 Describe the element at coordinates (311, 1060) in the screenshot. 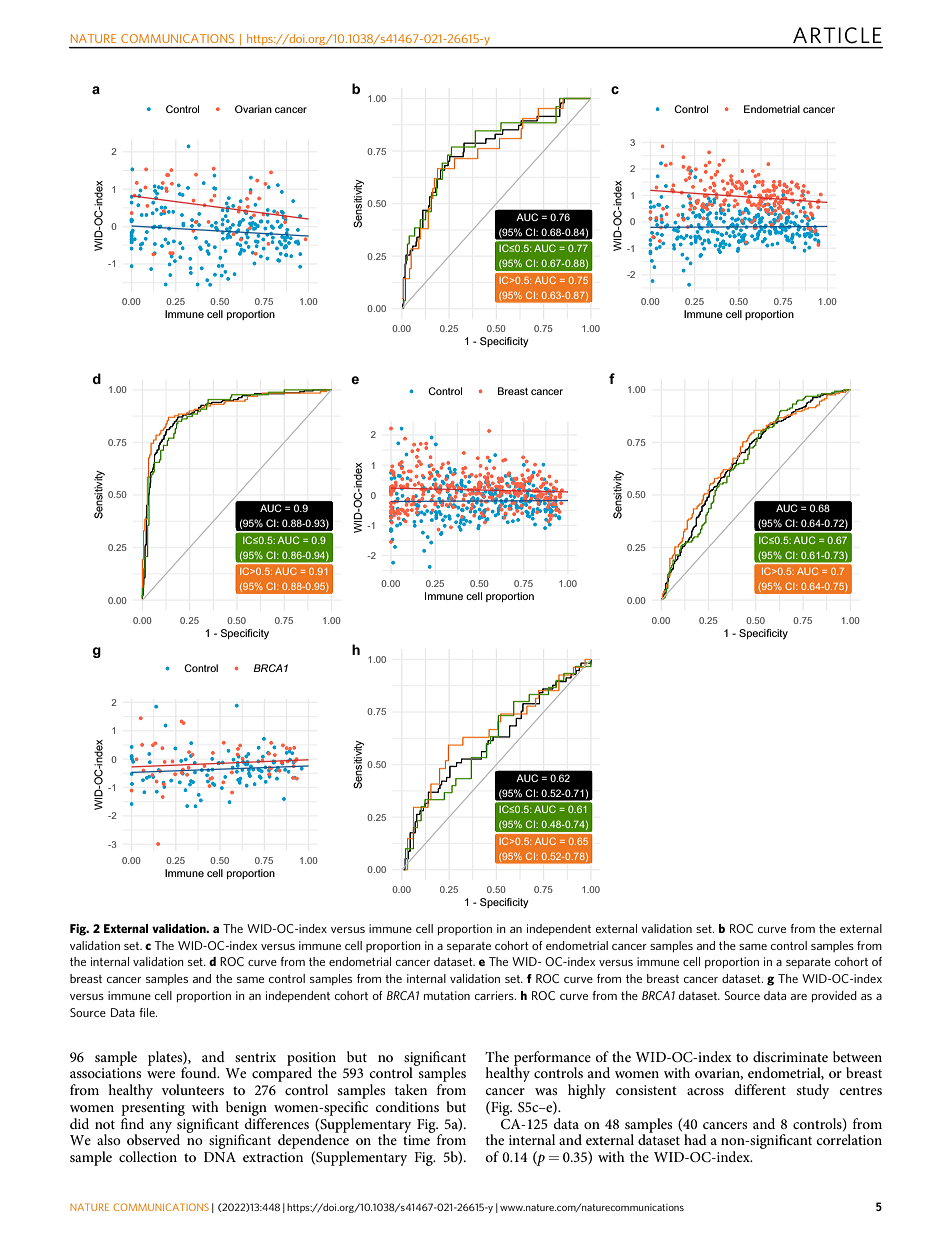

I see `position` at that location.
